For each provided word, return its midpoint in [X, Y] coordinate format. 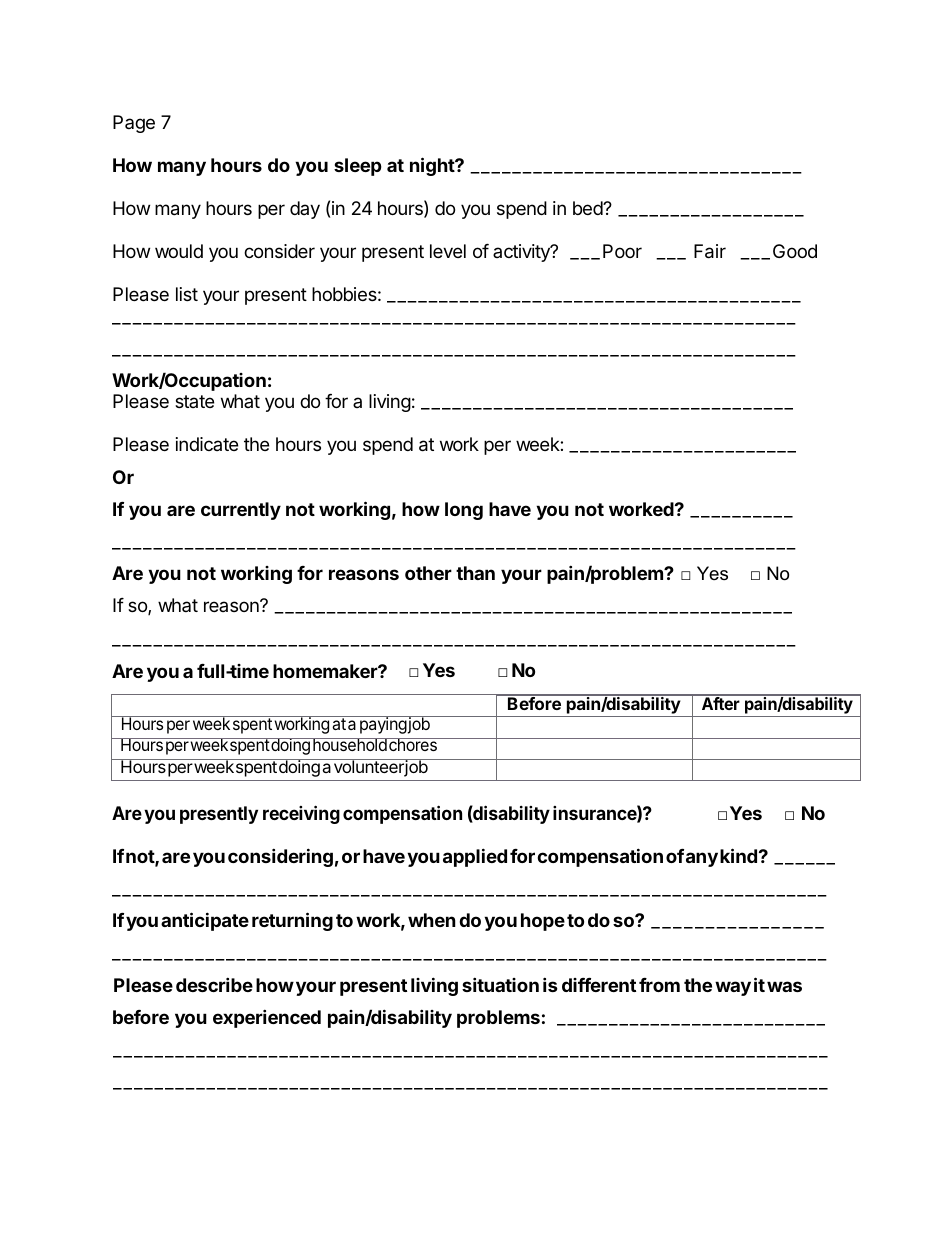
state [194, 401]
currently [241, 511]
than [475, 573]
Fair [710, 251]
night [433, 166]
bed [588, 208]
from [659, 985]
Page [134, 124]
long [464, 511]
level [448, 251]
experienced [267, 1018]
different [599, 985]
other [428, 573]
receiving [301, 814]
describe [214, 984]
